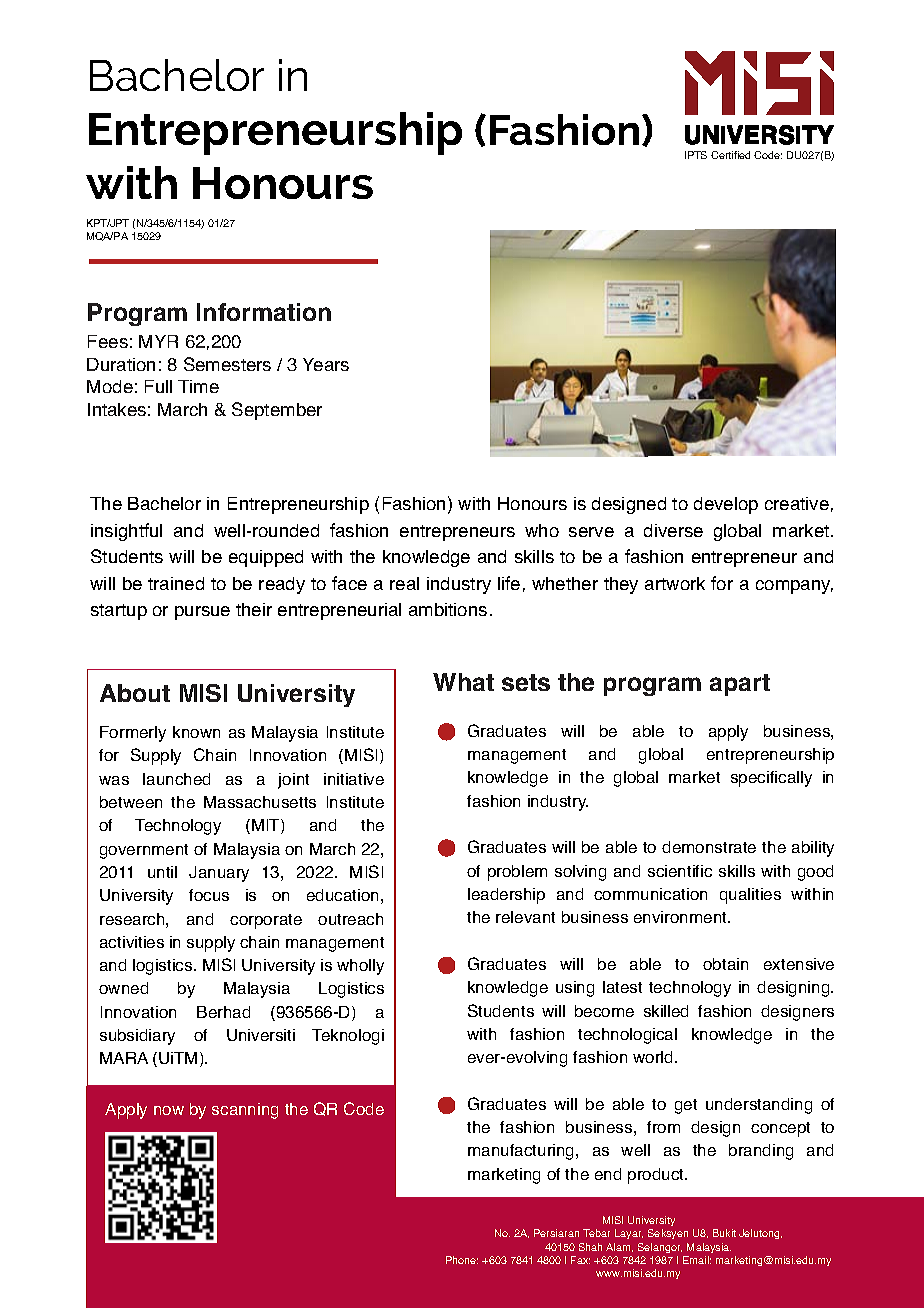 Image resolution: width=924 pixels, height=1308 pixels. What do you see at coordinates (463, 682) in the screenshot?
I see `What` at bounding box center [463, 682].
